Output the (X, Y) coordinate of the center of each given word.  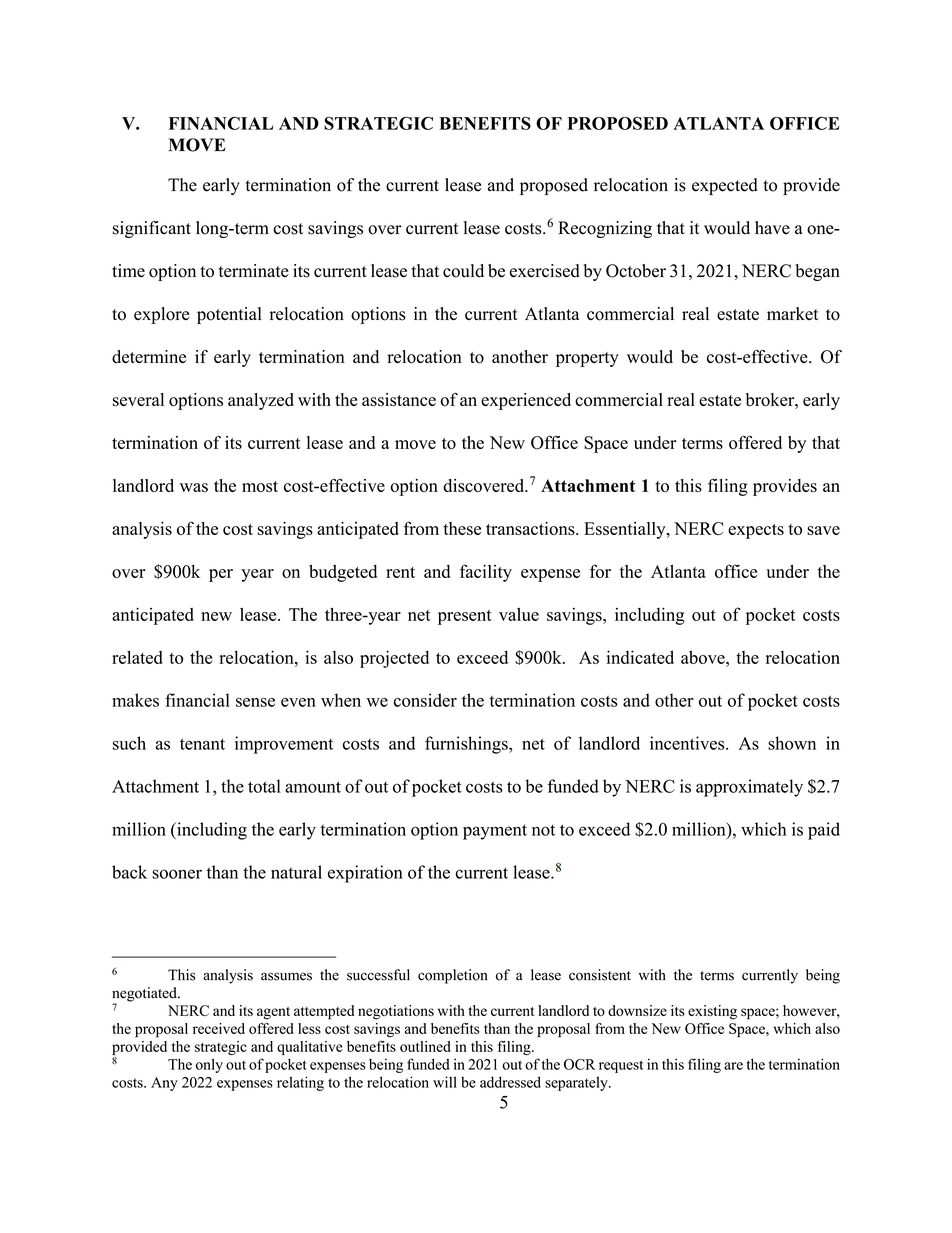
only (209, 1065)
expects (756, 531)
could (463, 271)
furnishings (467, 745)
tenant (202, 744)
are (733, 1066)
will (445, 1082)
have (772, 228)
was (194, 487)
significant (152, 229)
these (462, 528)
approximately (749, 788)
